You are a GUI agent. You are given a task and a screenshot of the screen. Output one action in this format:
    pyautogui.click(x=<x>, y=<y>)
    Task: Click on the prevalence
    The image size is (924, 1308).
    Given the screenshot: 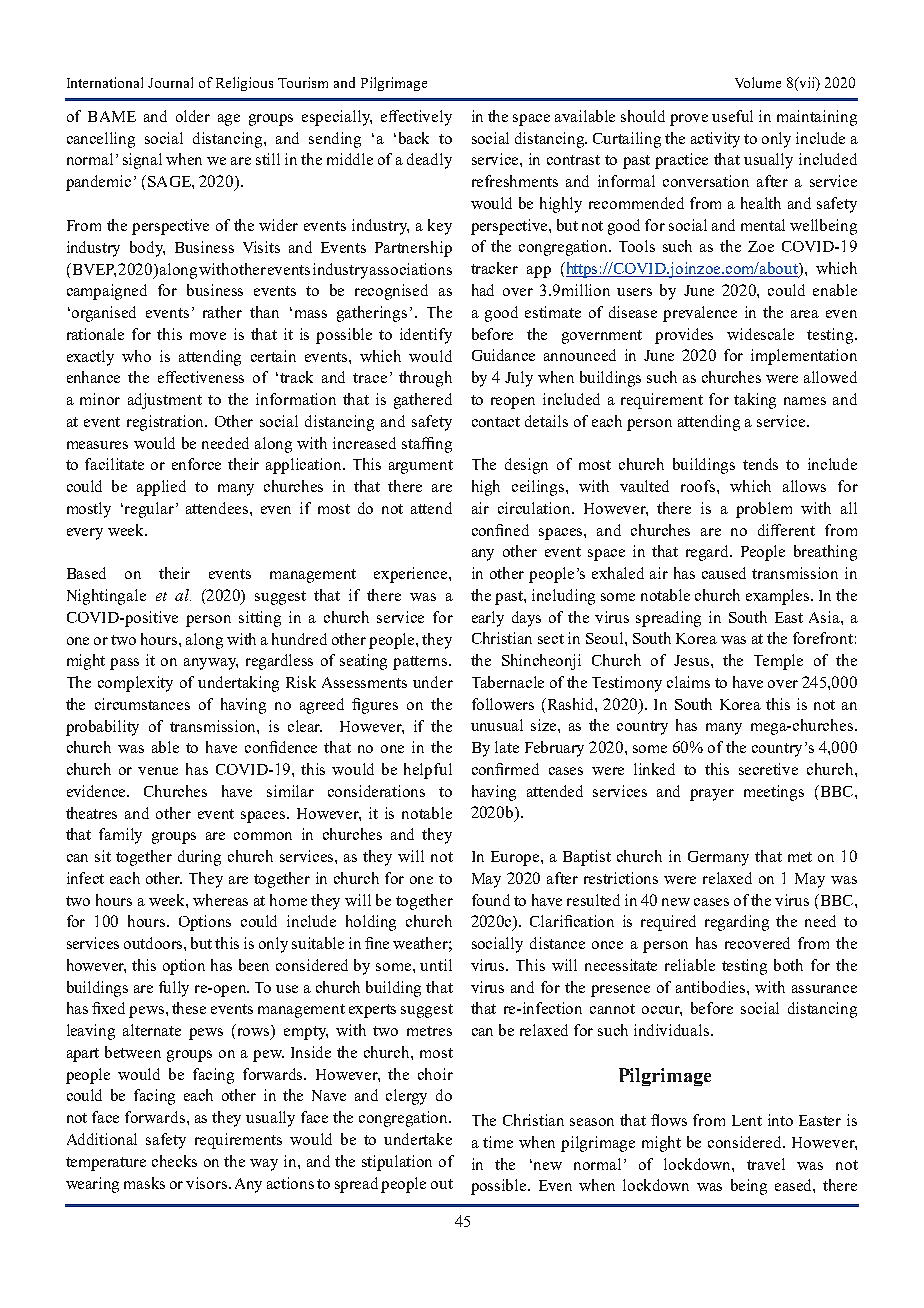 What is the action you would take?
    pyautogui.click(x=700, y=314)
